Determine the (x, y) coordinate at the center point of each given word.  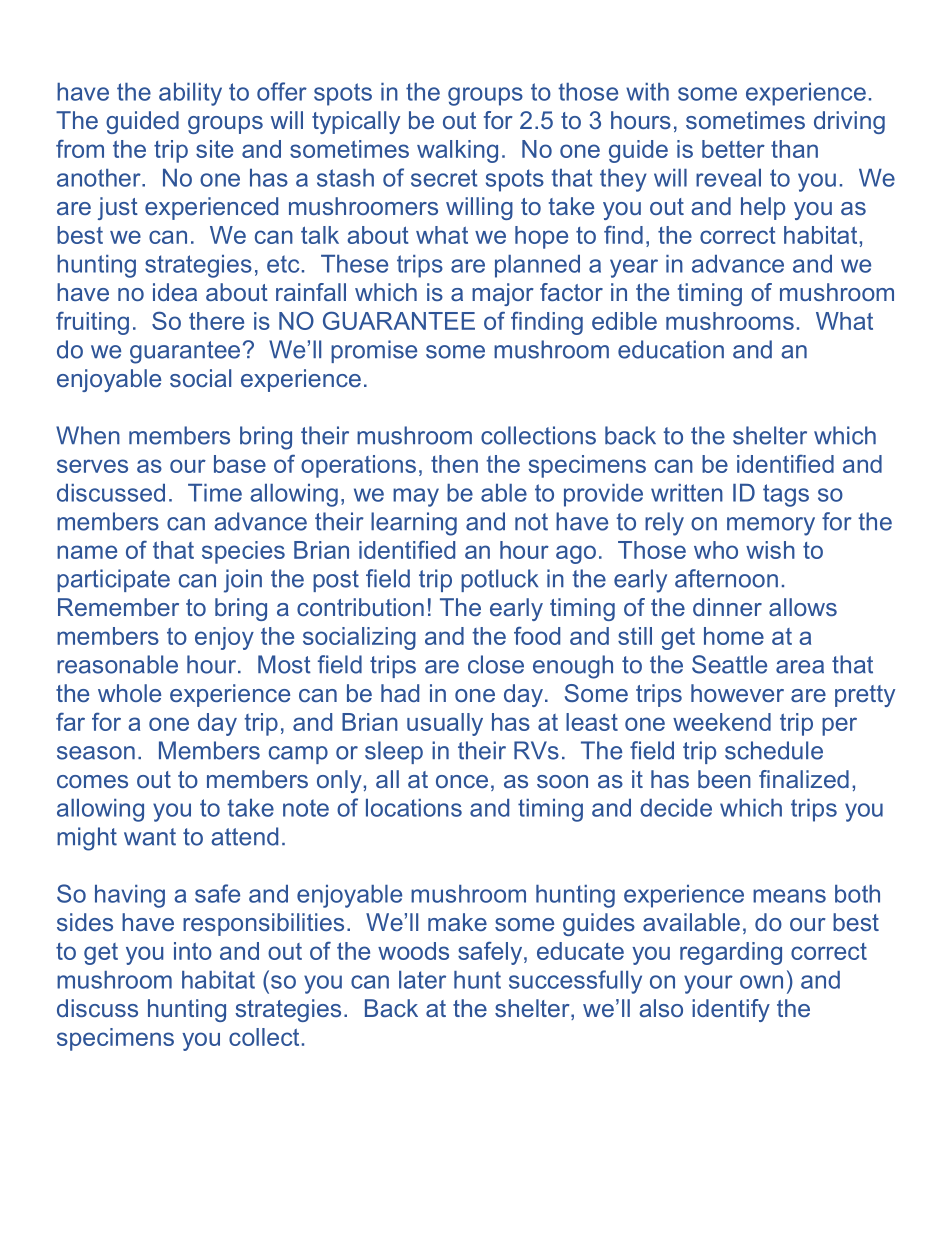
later (422, 980)
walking (457, 151)
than (794, 149)
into (193, 951)
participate (113, 580)
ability (190, 94)
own (761, 982)
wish (770, 550)
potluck (500, 580)
